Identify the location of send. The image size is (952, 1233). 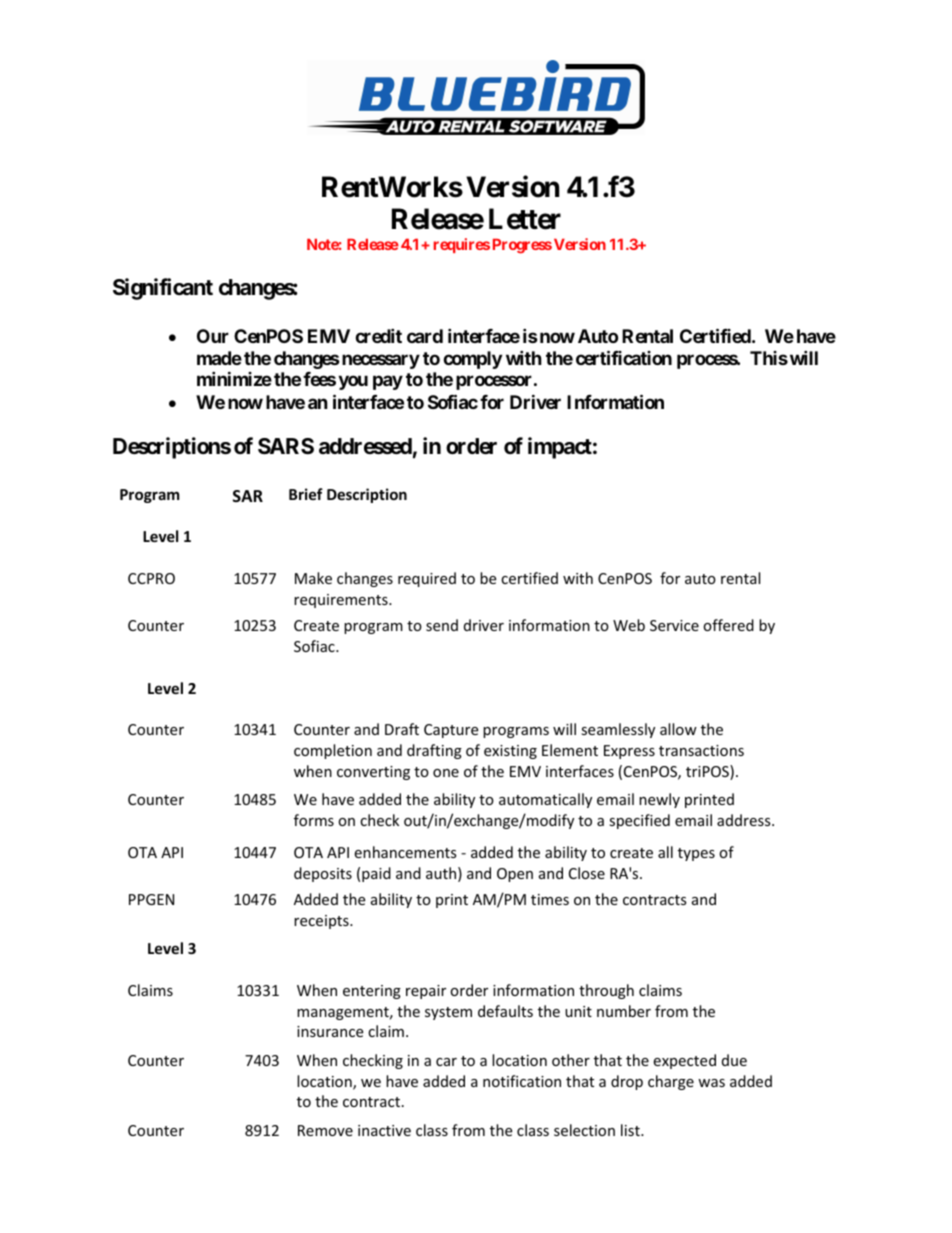
(442, 625).
